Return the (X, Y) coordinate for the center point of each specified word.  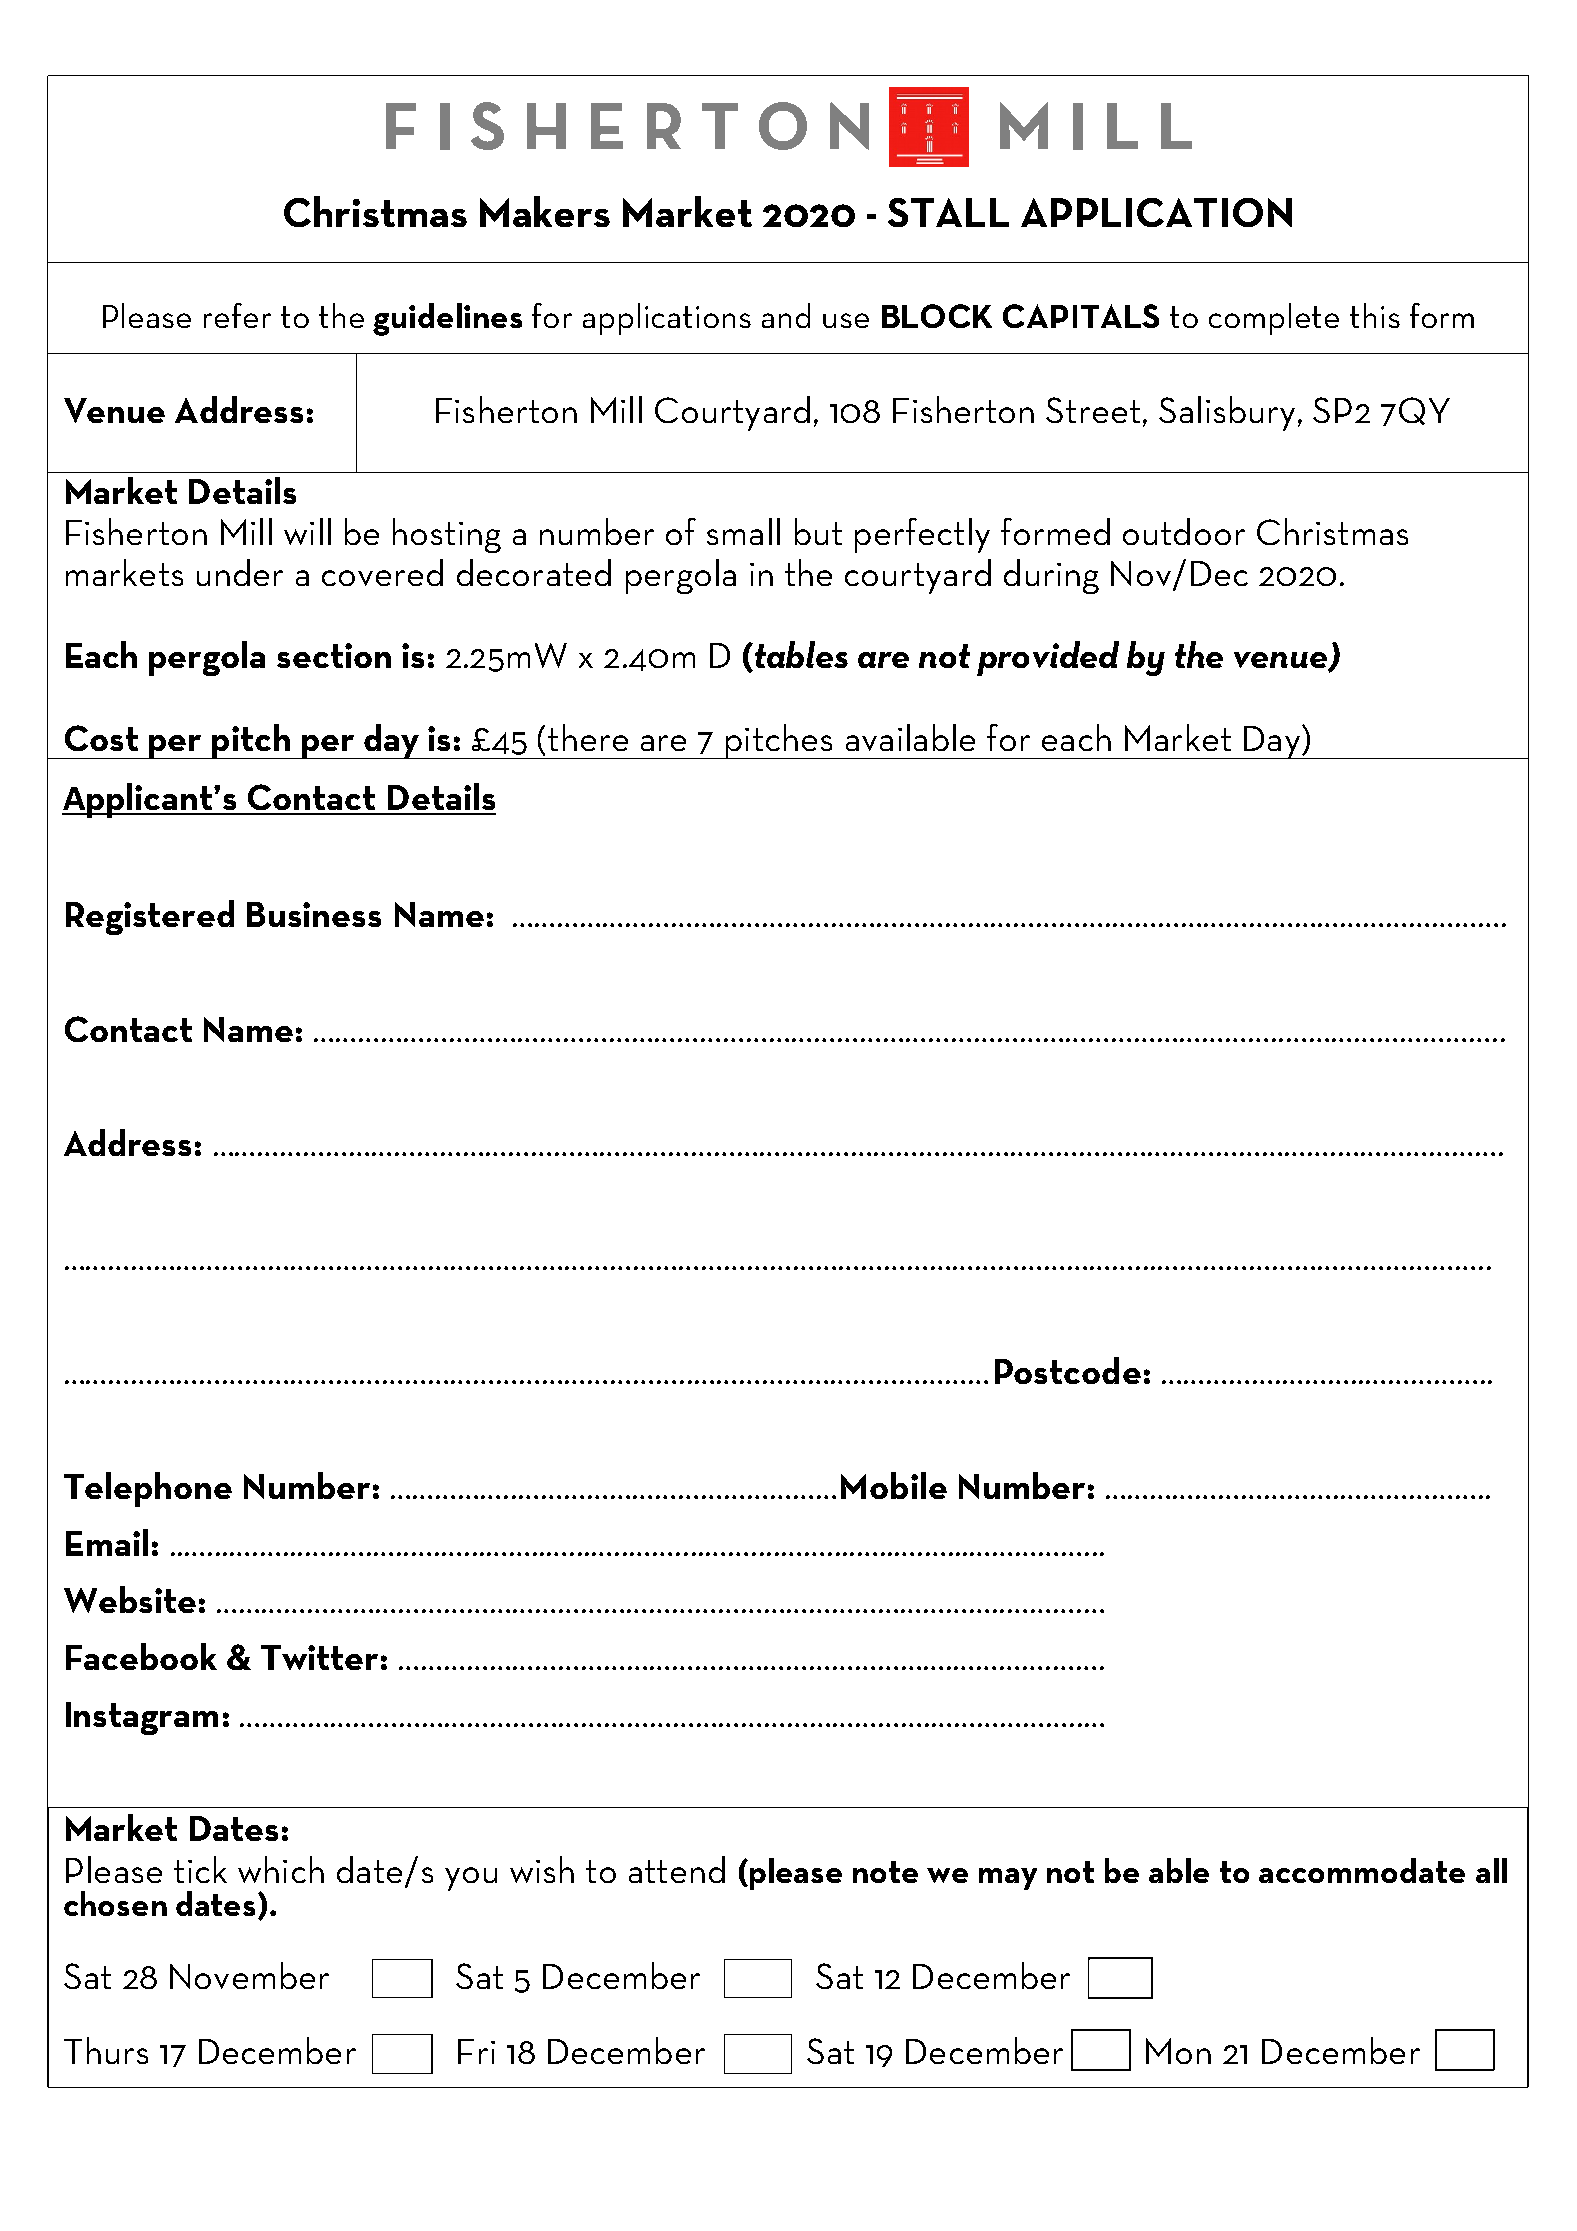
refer (237, 315)
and (786, 315)
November (249, 1975)
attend (677, 1869)
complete (1274, 319)
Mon (1178, 2051)
